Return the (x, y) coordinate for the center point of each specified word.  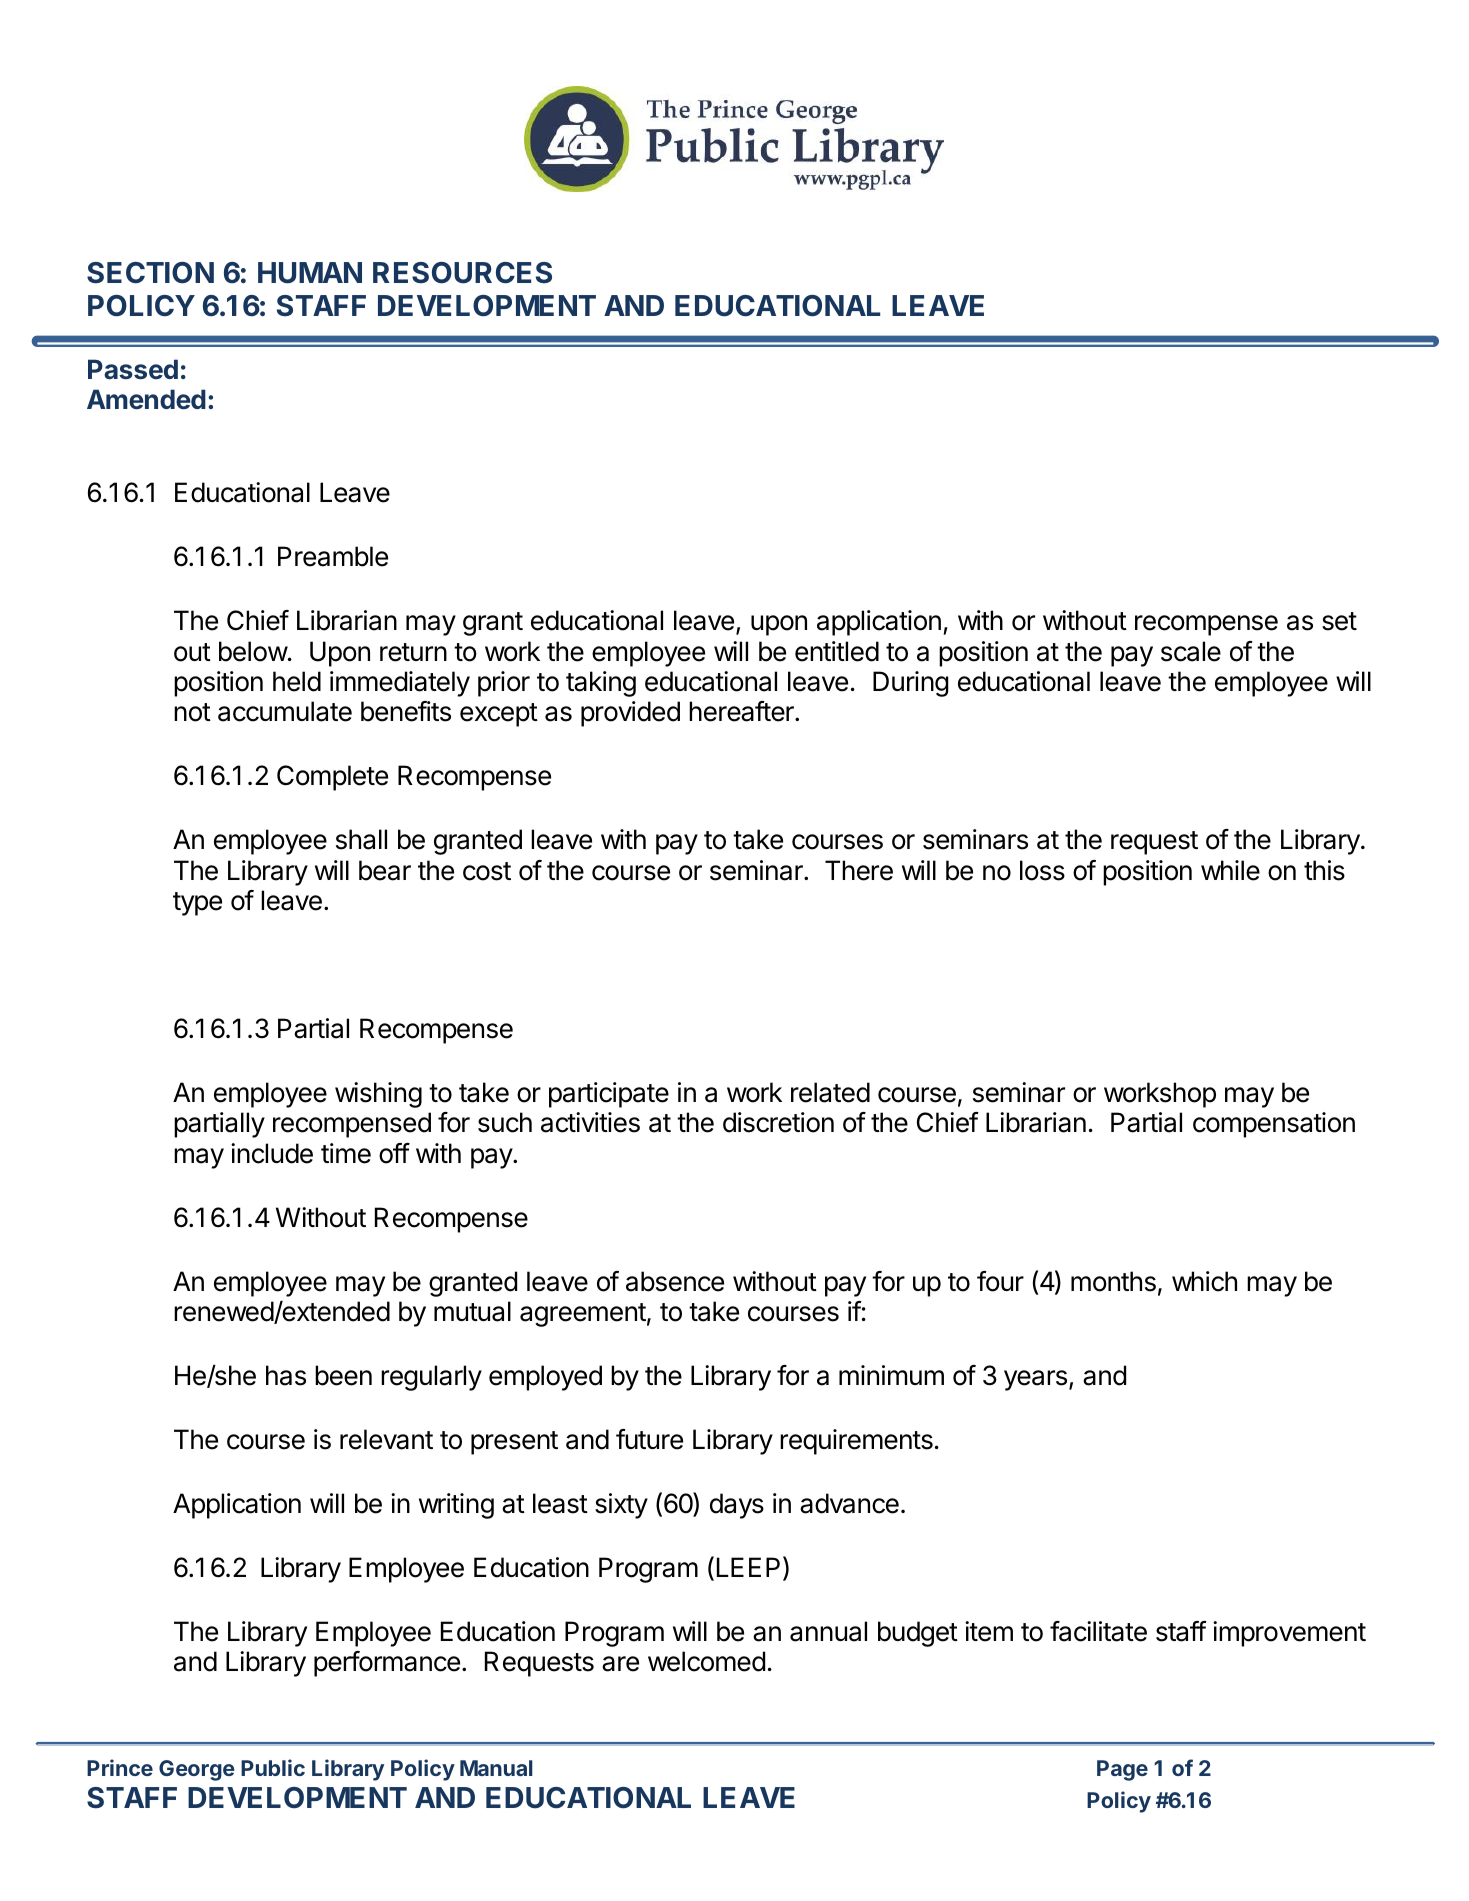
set (1339, 621)
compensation (1274, 1125)
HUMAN (310, 273)
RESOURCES (462, 273)
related (830, 1092)
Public (273, 1767)
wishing (378, 1095)
